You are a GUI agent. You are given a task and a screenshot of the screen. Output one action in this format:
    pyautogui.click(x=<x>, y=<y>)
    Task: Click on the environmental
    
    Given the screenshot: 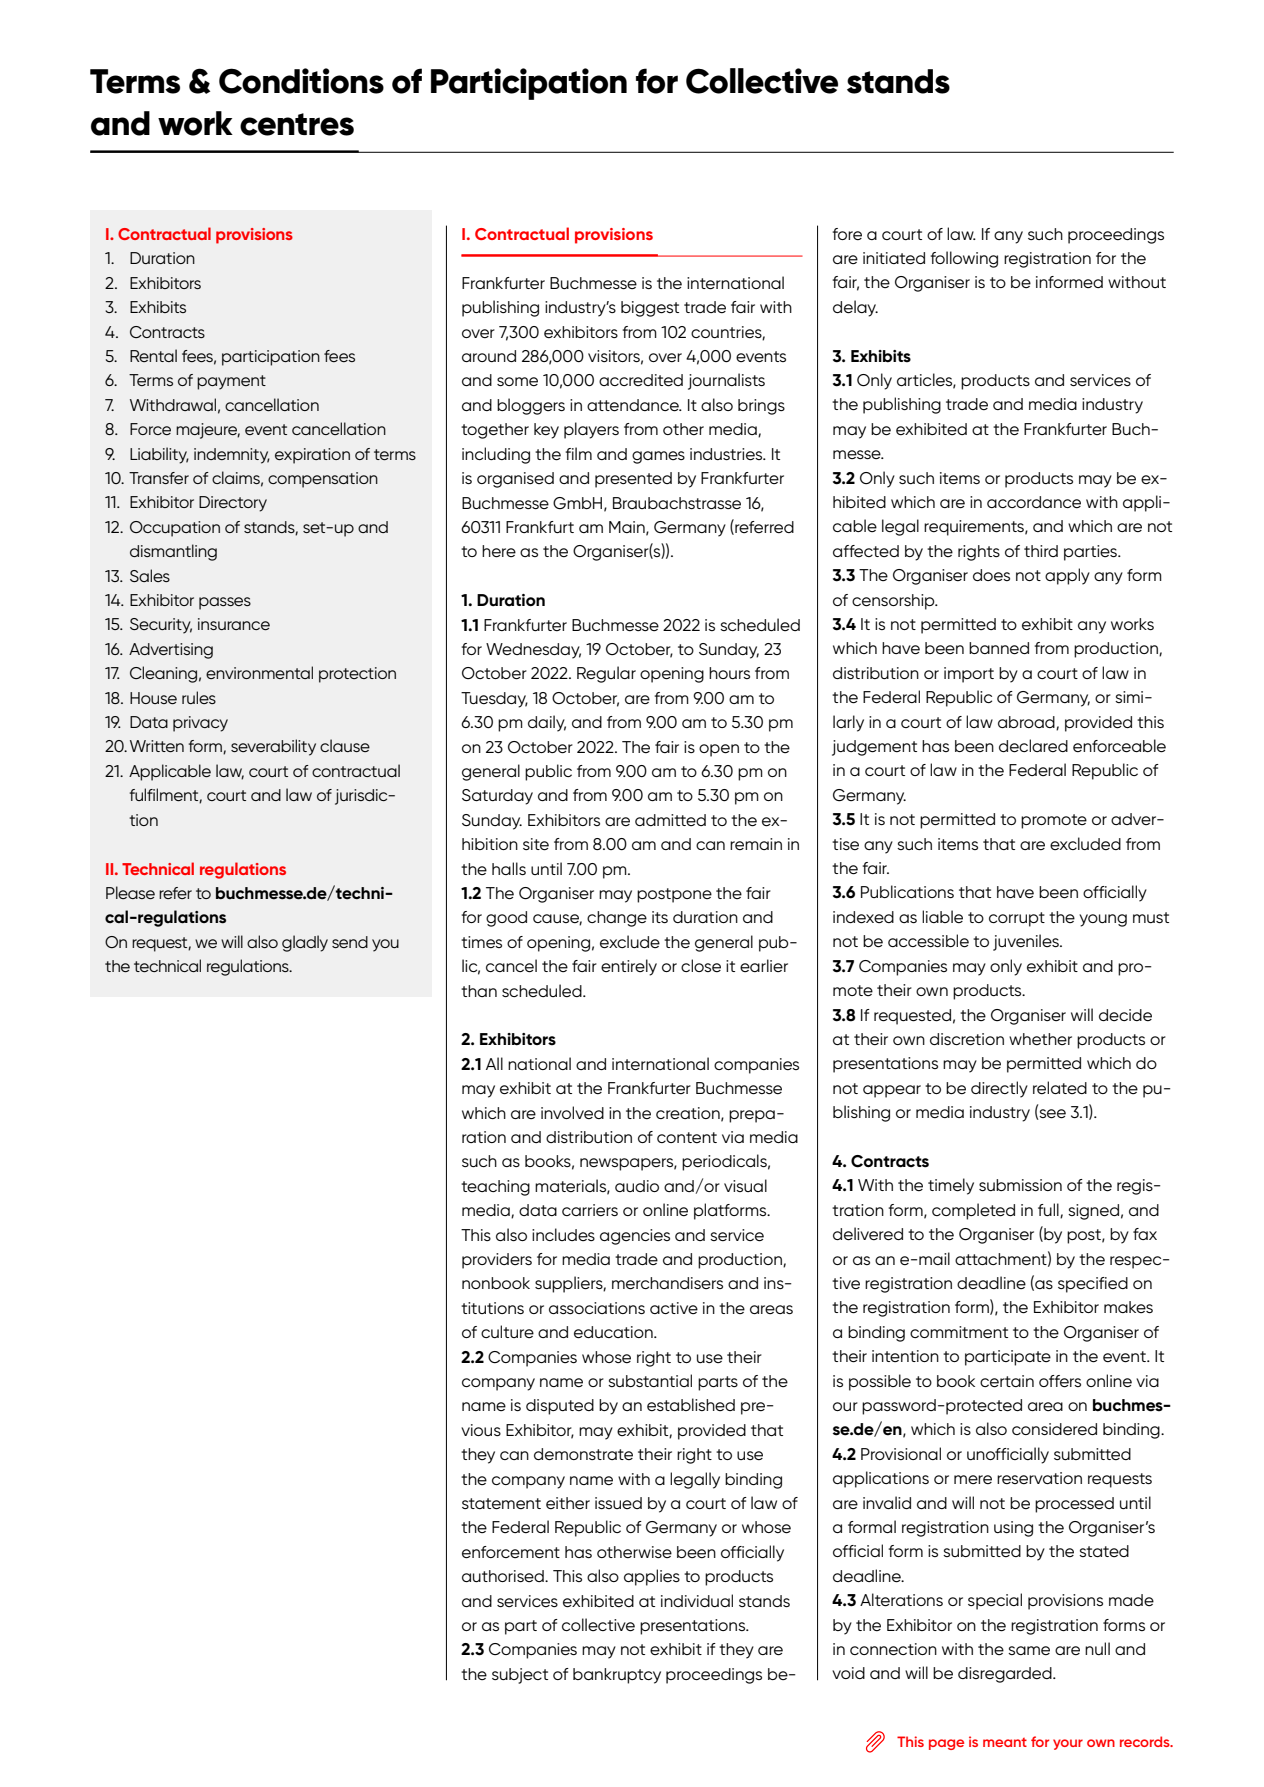 What is the action you would take?
    pyautogui.click(x=259, y=672)
